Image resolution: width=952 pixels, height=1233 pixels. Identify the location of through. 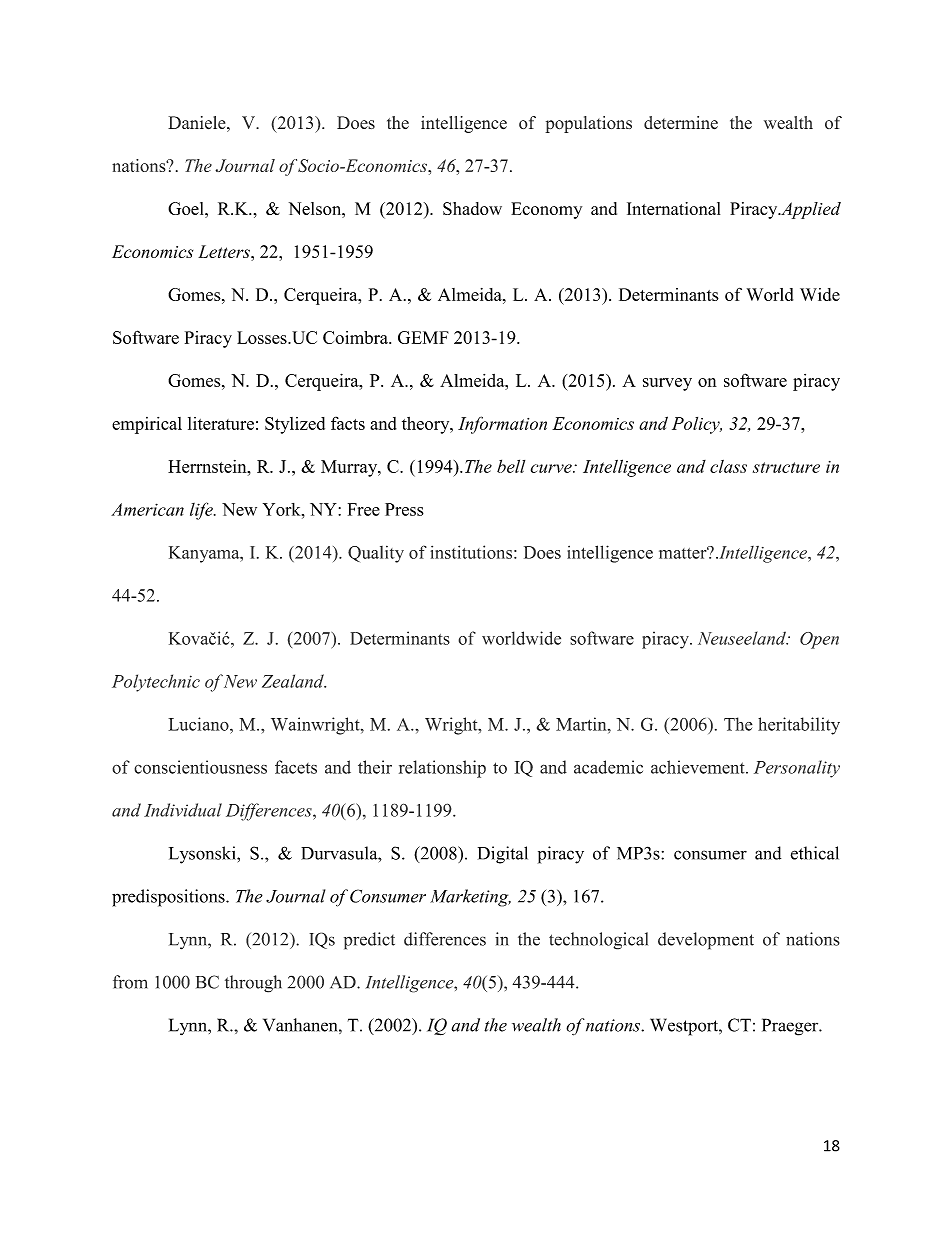
(253, 984).
